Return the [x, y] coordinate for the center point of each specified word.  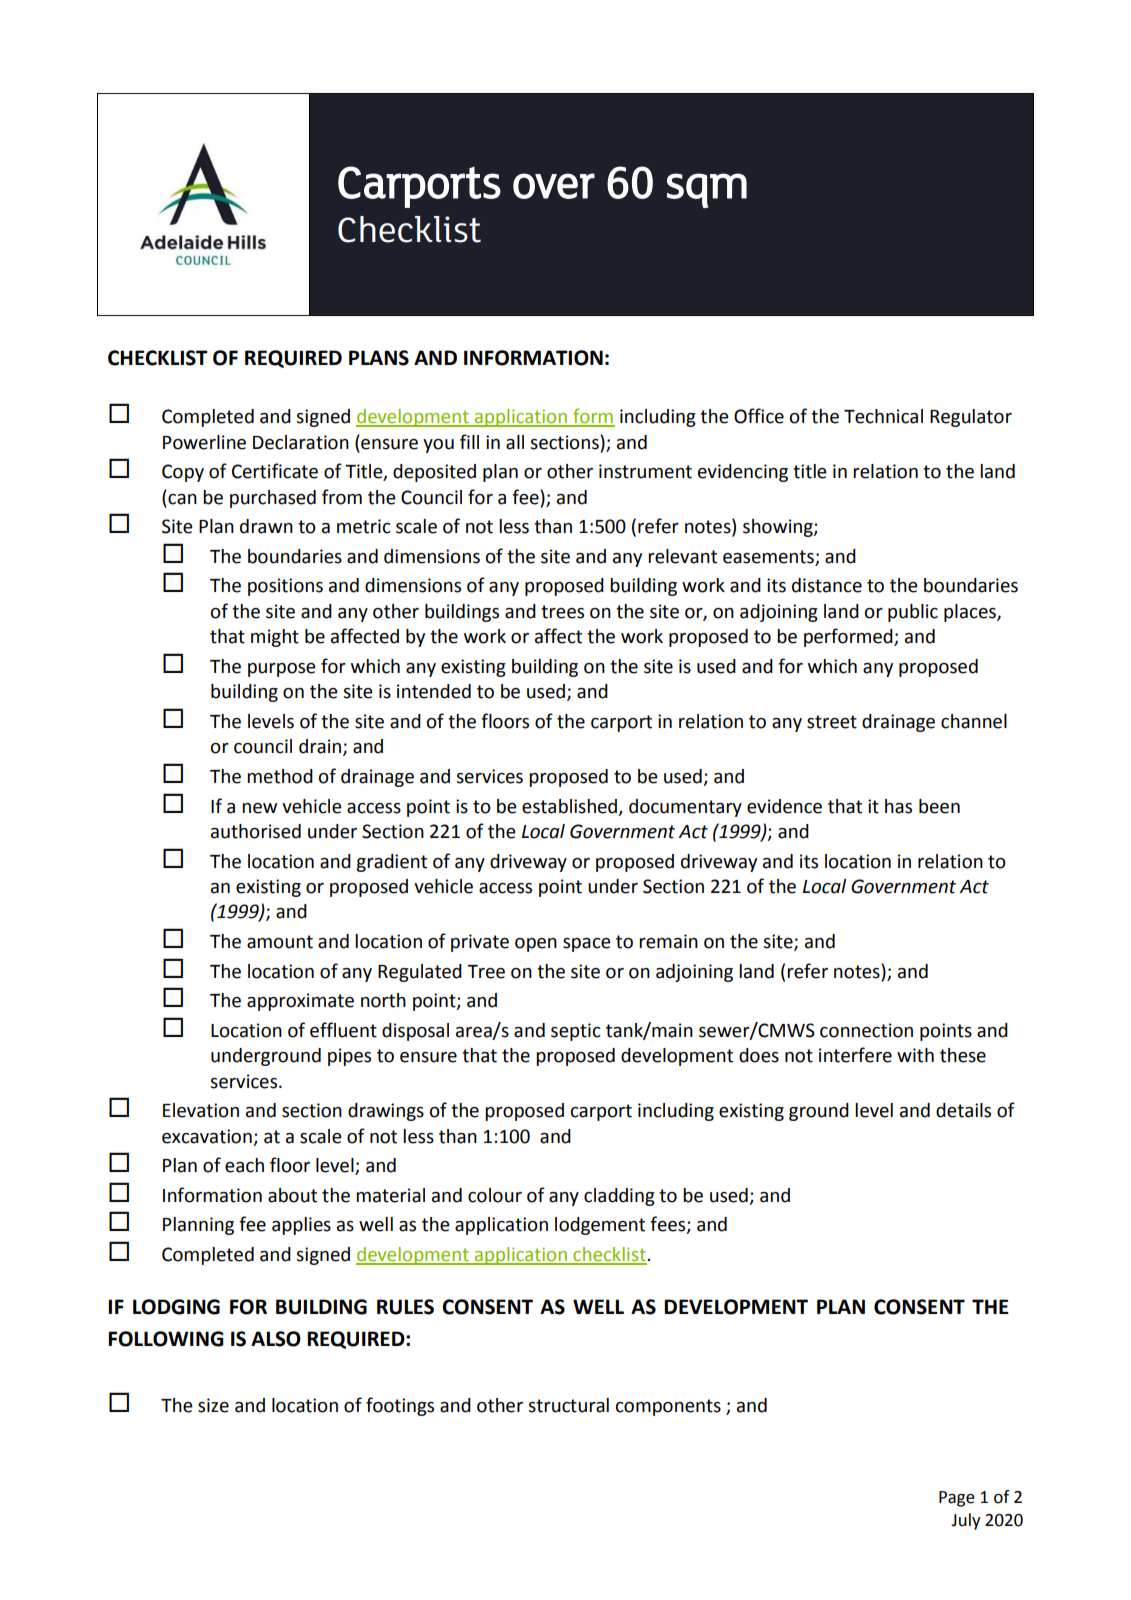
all [515, 442]
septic [576, 1032]
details [963, 1110]
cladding [619, 1197]
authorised [256, 831]
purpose [282, 670]
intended [434, 691]
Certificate [275, 471]
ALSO [276, 1339]
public [913, 613]
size [213, 1405]
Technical [883, 416]
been [939, 806]
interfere [855, 1055]
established [571, 807]
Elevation [201, 1110]
